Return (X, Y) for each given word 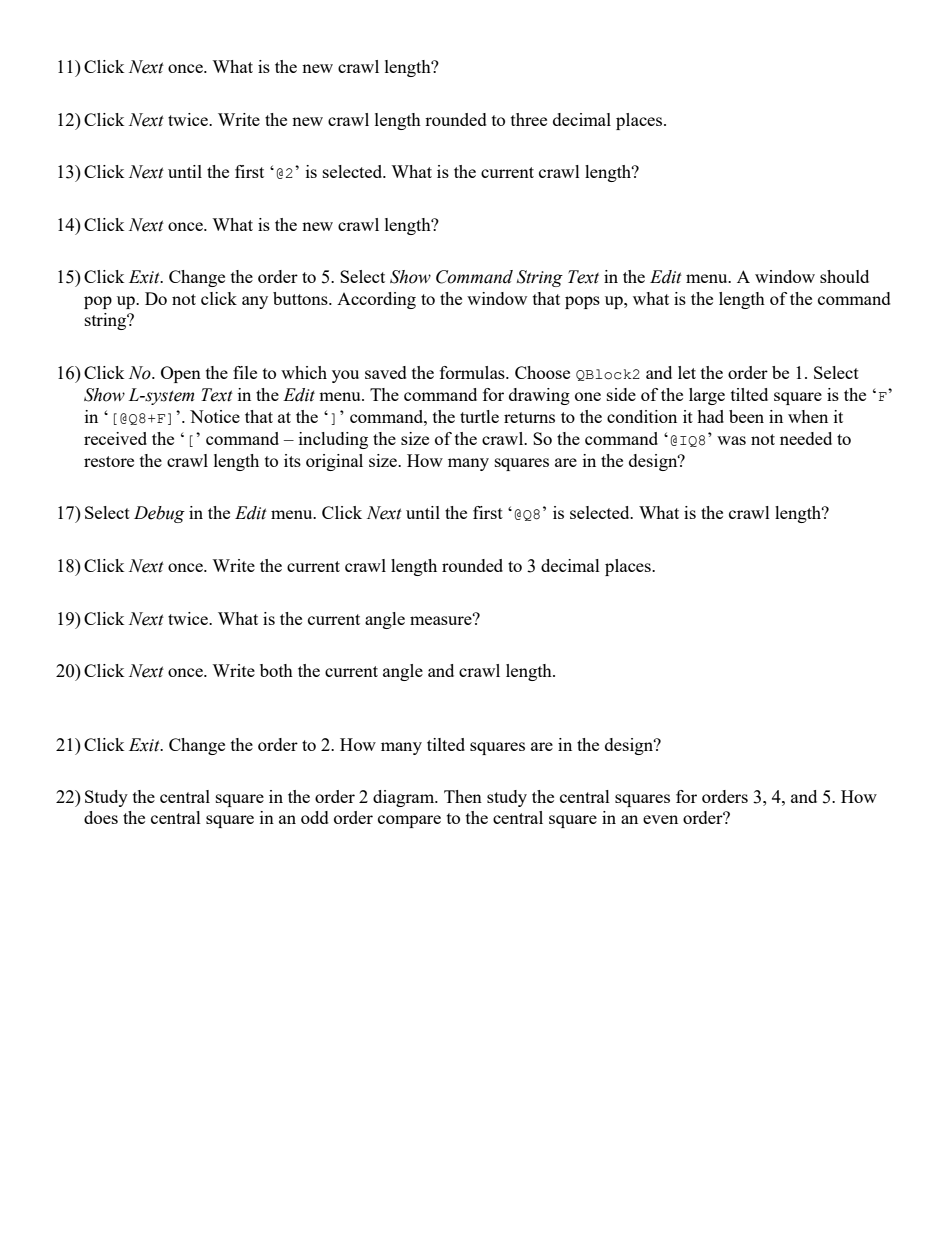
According (376, 300)
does (101, 817)
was (731, 440)
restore (109, 461)
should (844, 276)
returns (529, 417)
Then (463, 796)
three (529, 119)
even (660, 819)
